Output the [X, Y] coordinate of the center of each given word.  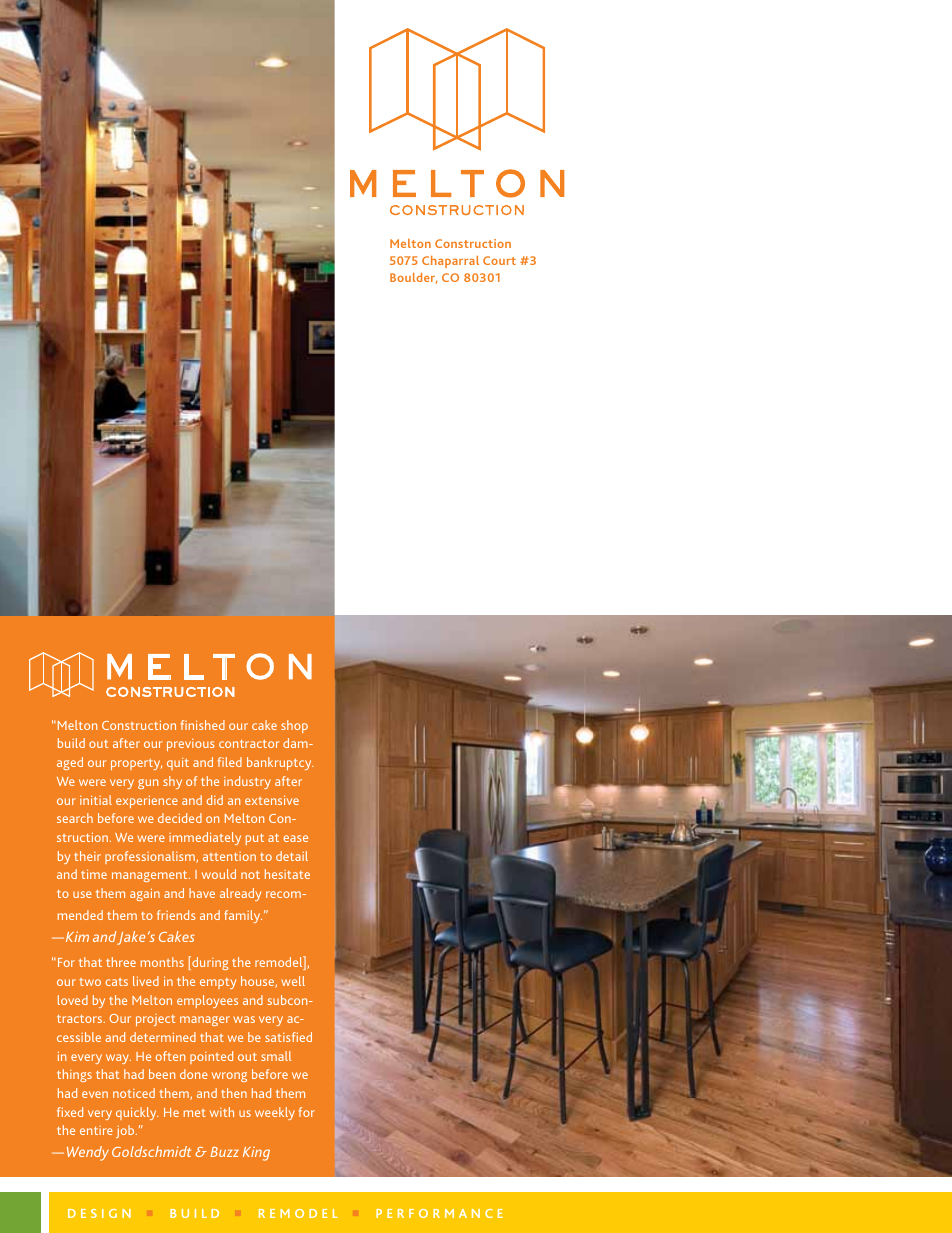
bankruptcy [280, 763]
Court [499, 260]
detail [292, 856]
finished [203, 725]
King [256, 1154]
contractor [249, 744]
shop [294, 726]
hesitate [287, 874]
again [145, 894]
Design [99, 1213]
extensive [272, 800]
